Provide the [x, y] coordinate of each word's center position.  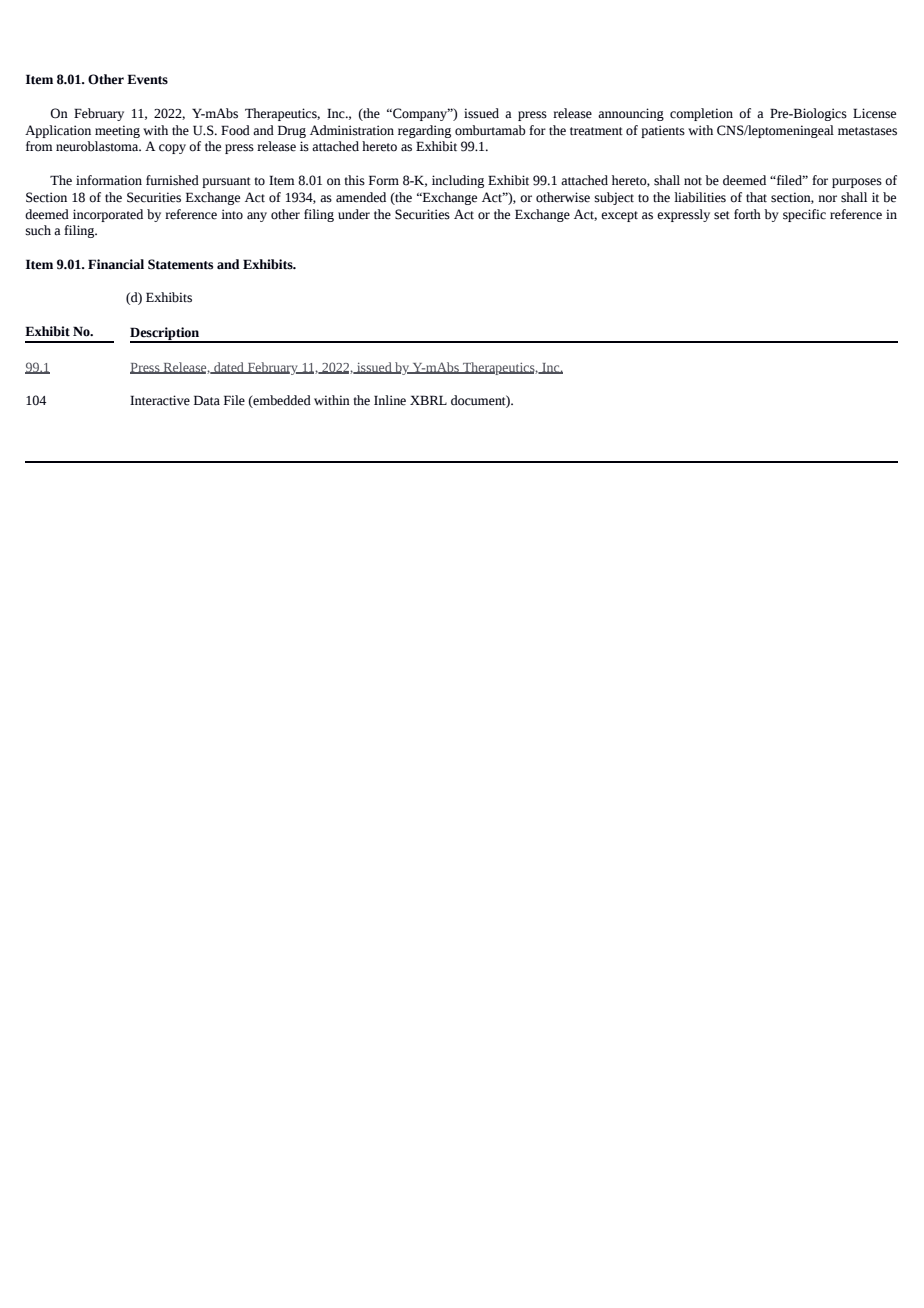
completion [701, 114]
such [38, 230]
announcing [631, 114]
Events [147, 79]
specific [804, 215]
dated [229, 368]
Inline [390, 400]
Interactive [160, 400]
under [354, 214]
